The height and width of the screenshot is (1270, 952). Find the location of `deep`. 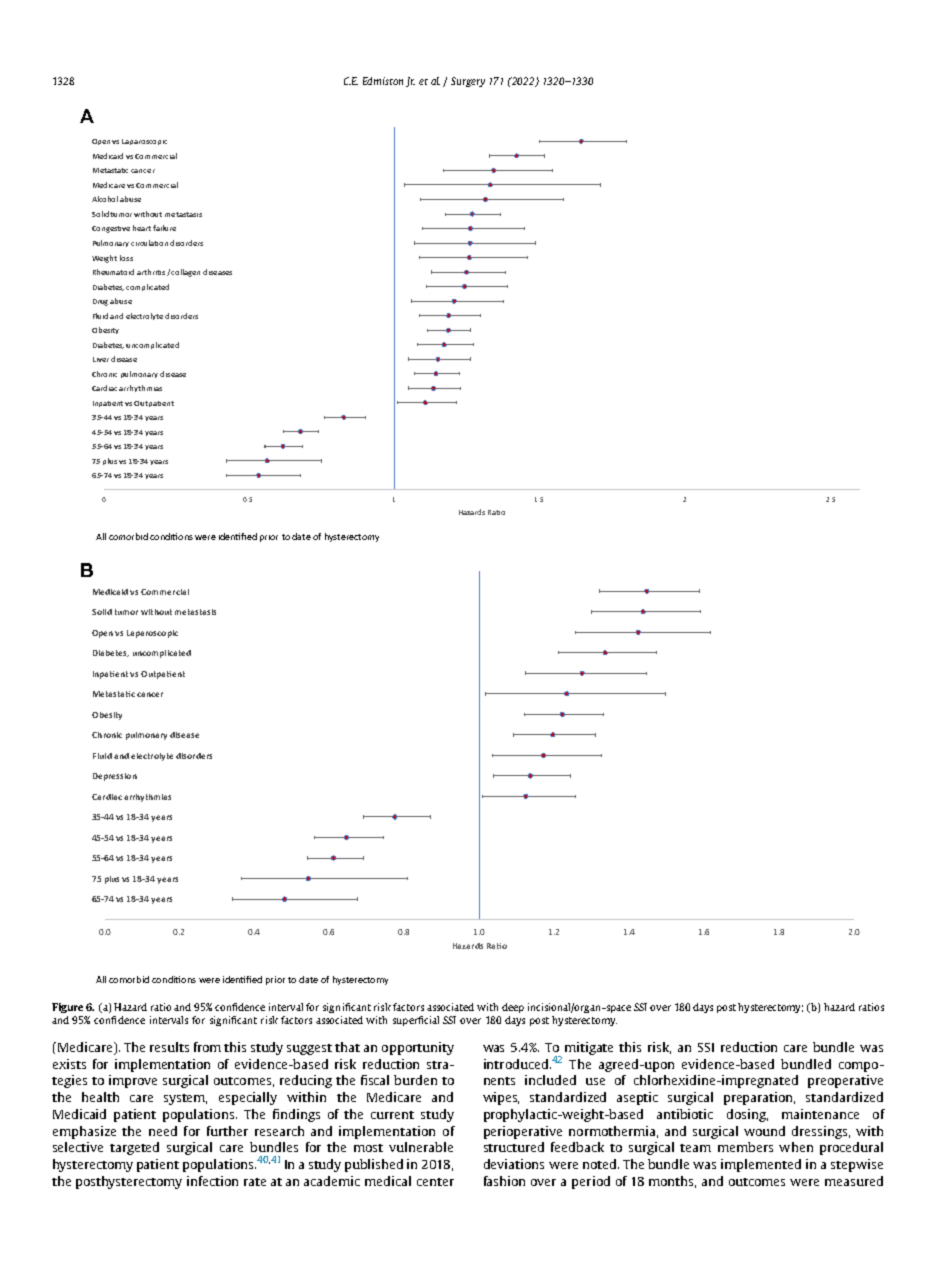

deep is located at coordinates (513, 1008).
